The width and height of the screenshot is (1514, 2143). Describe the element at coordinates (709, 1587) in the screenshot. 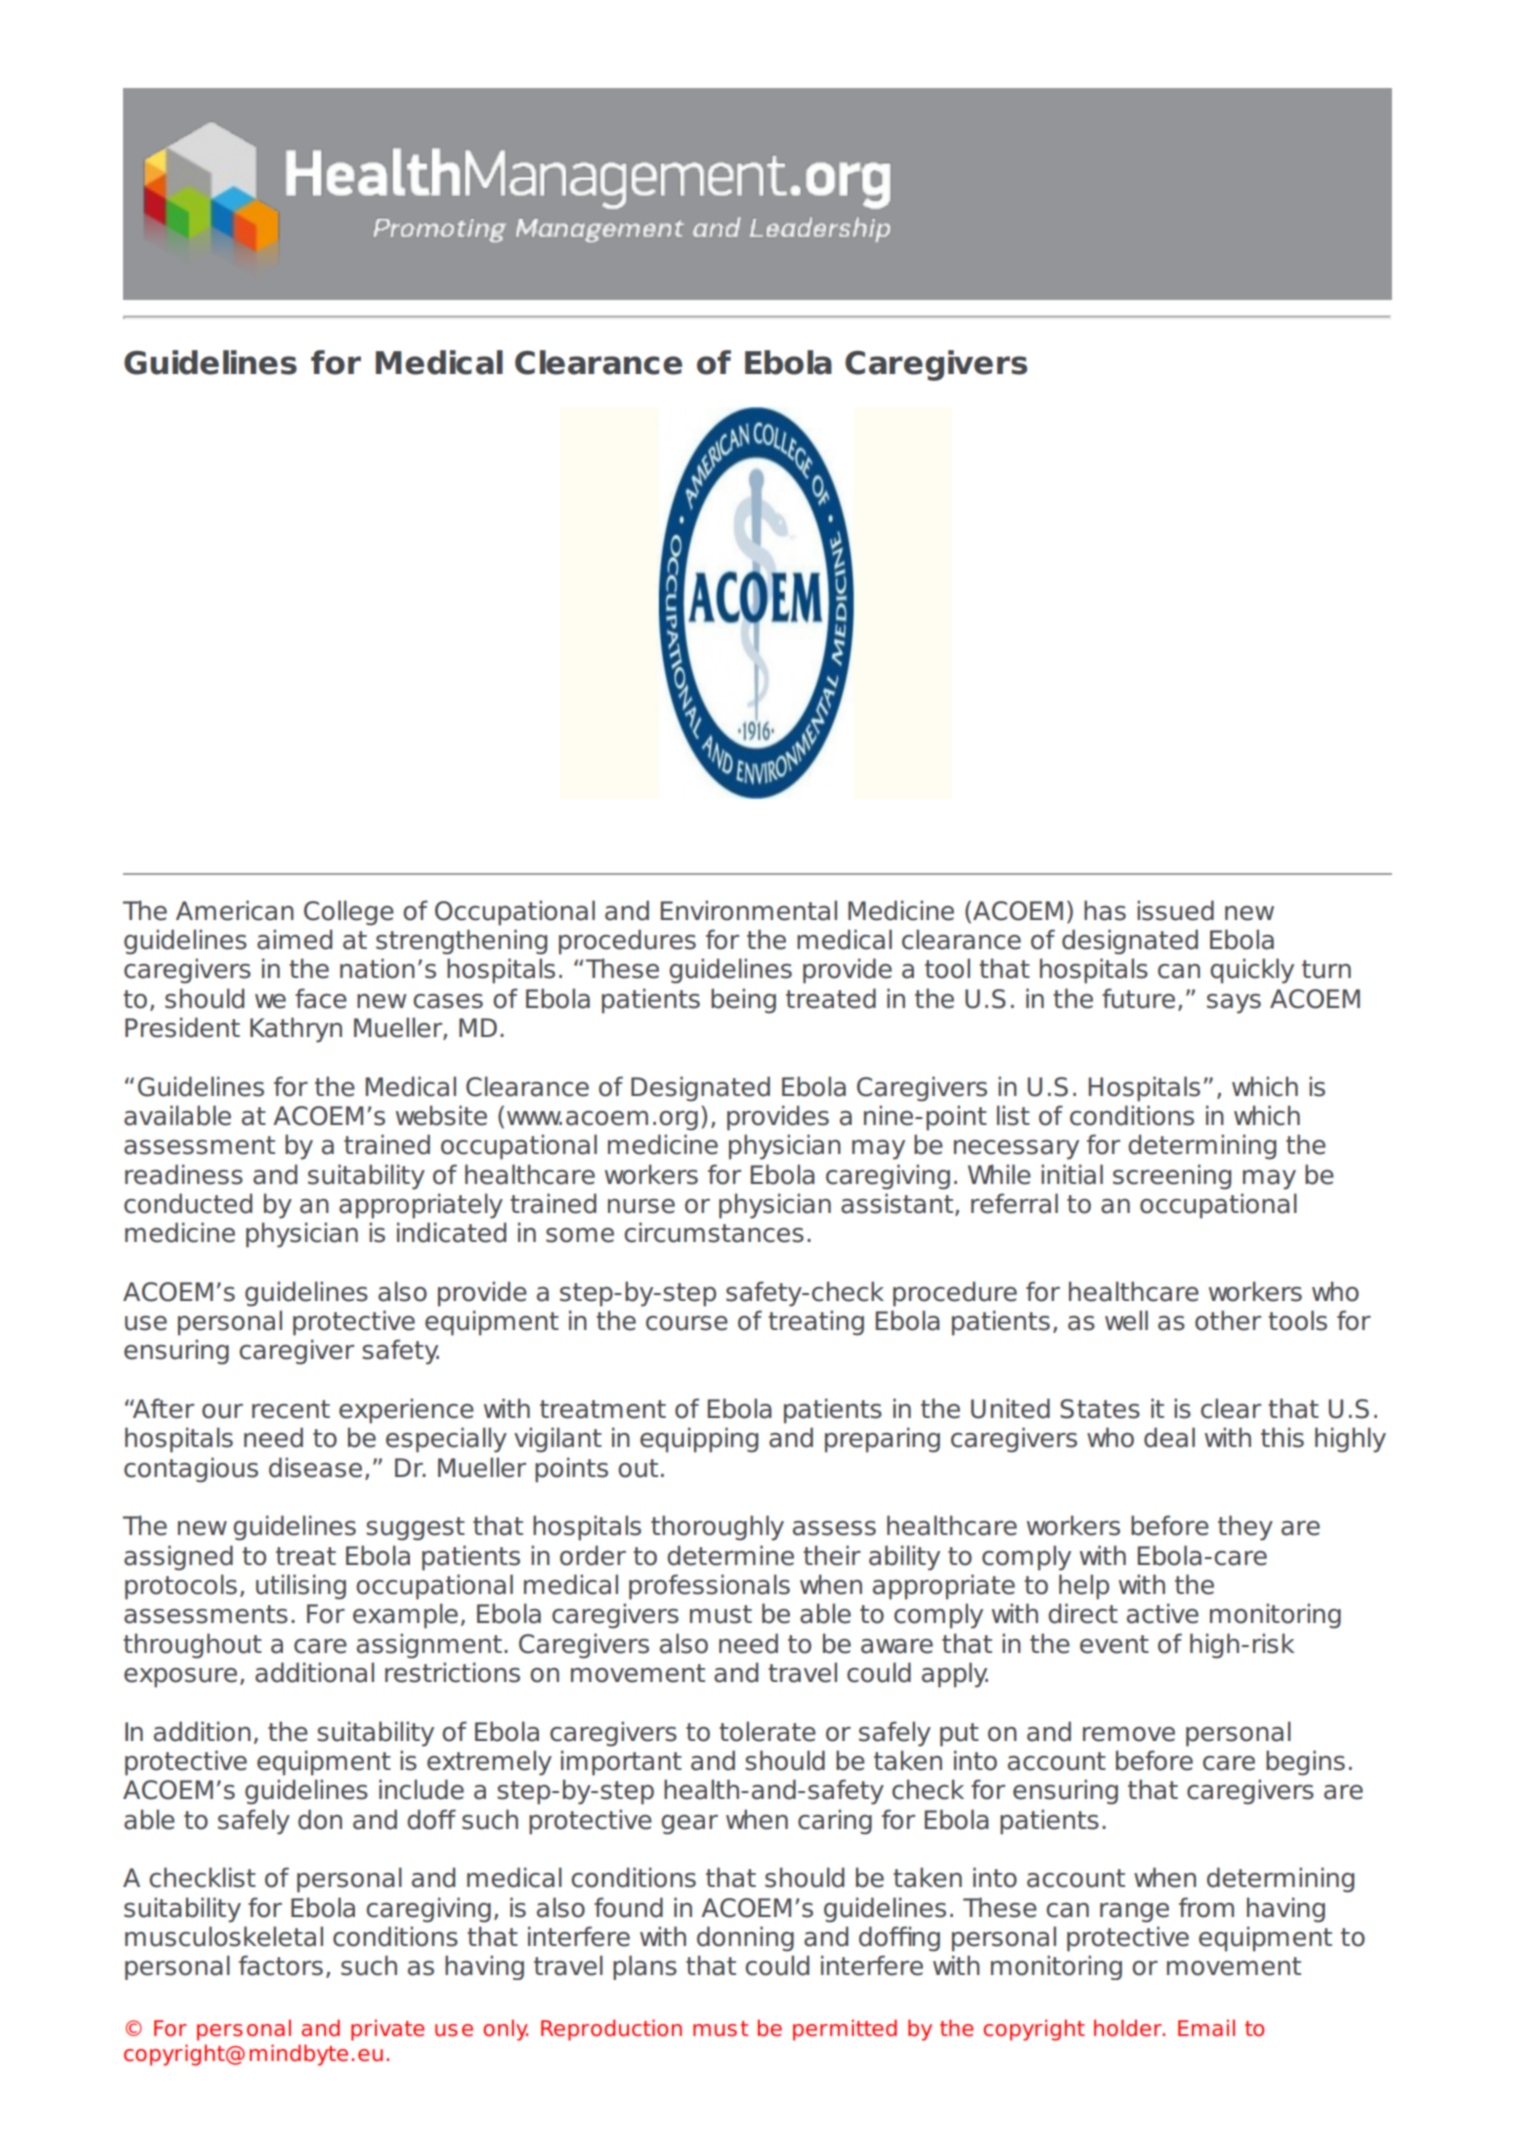

I see `professionals` at that location.
